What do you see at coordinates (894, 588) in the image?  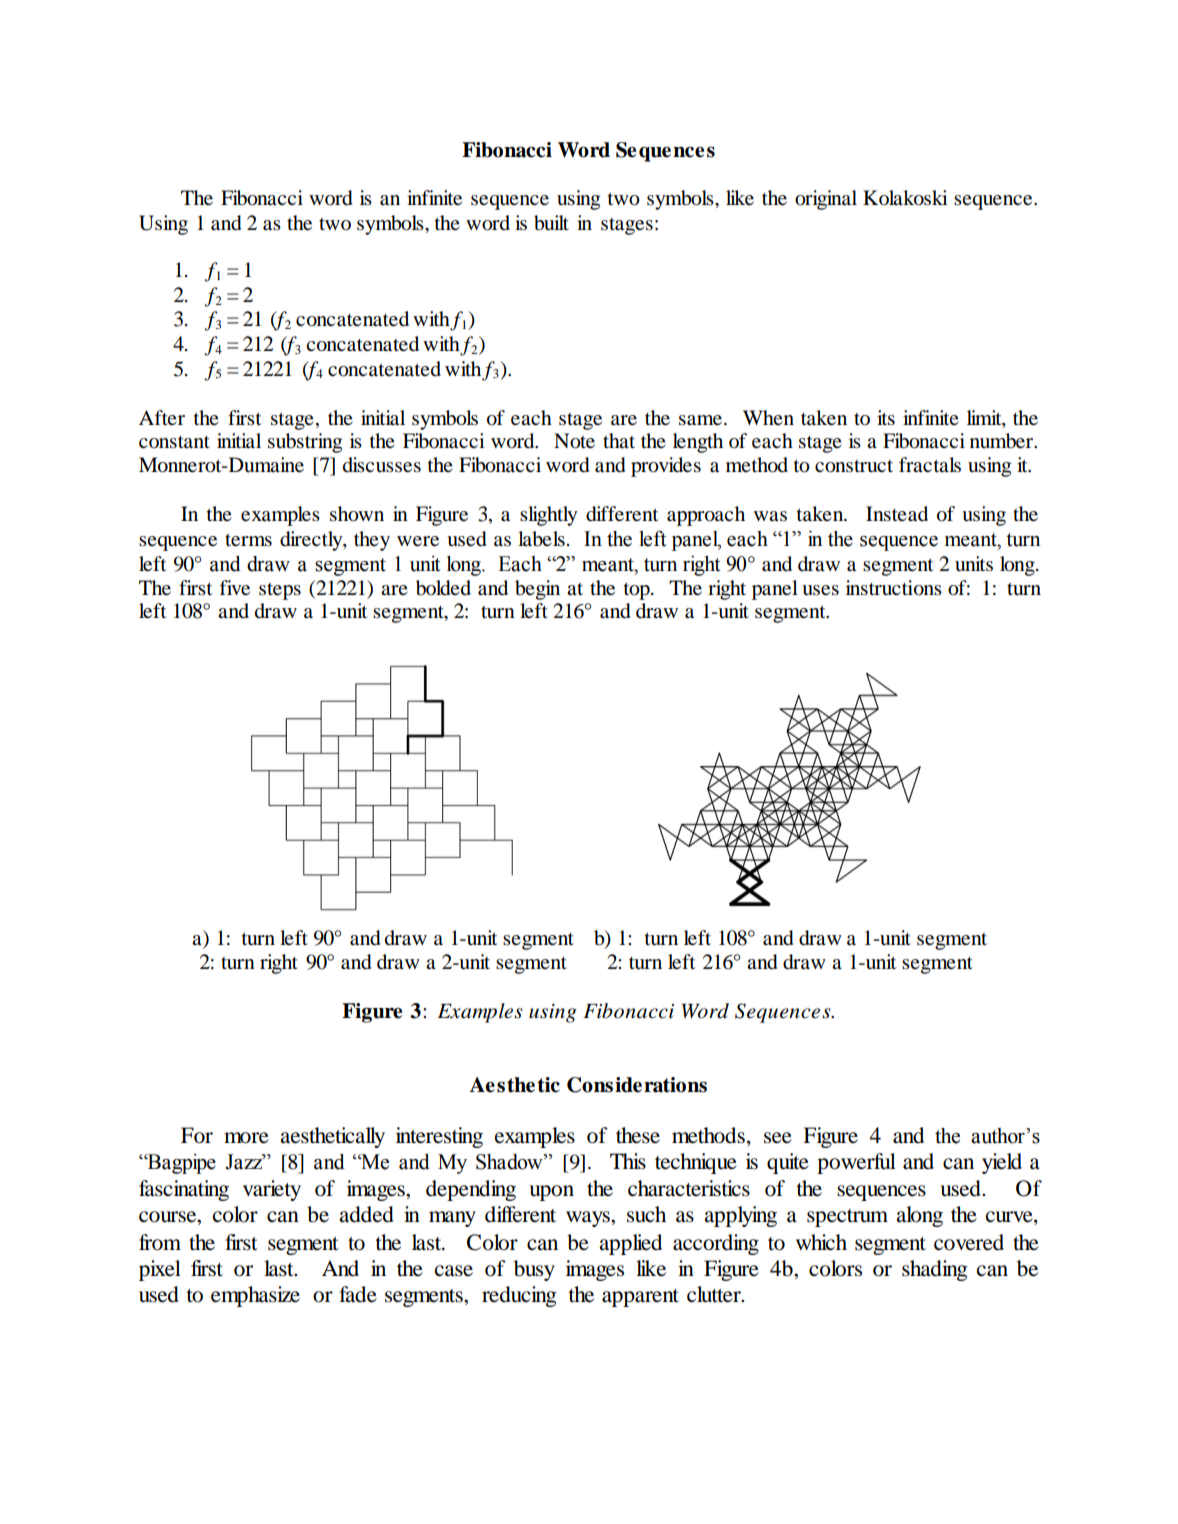 I see `instructions` at bounding box center [894, 588].
